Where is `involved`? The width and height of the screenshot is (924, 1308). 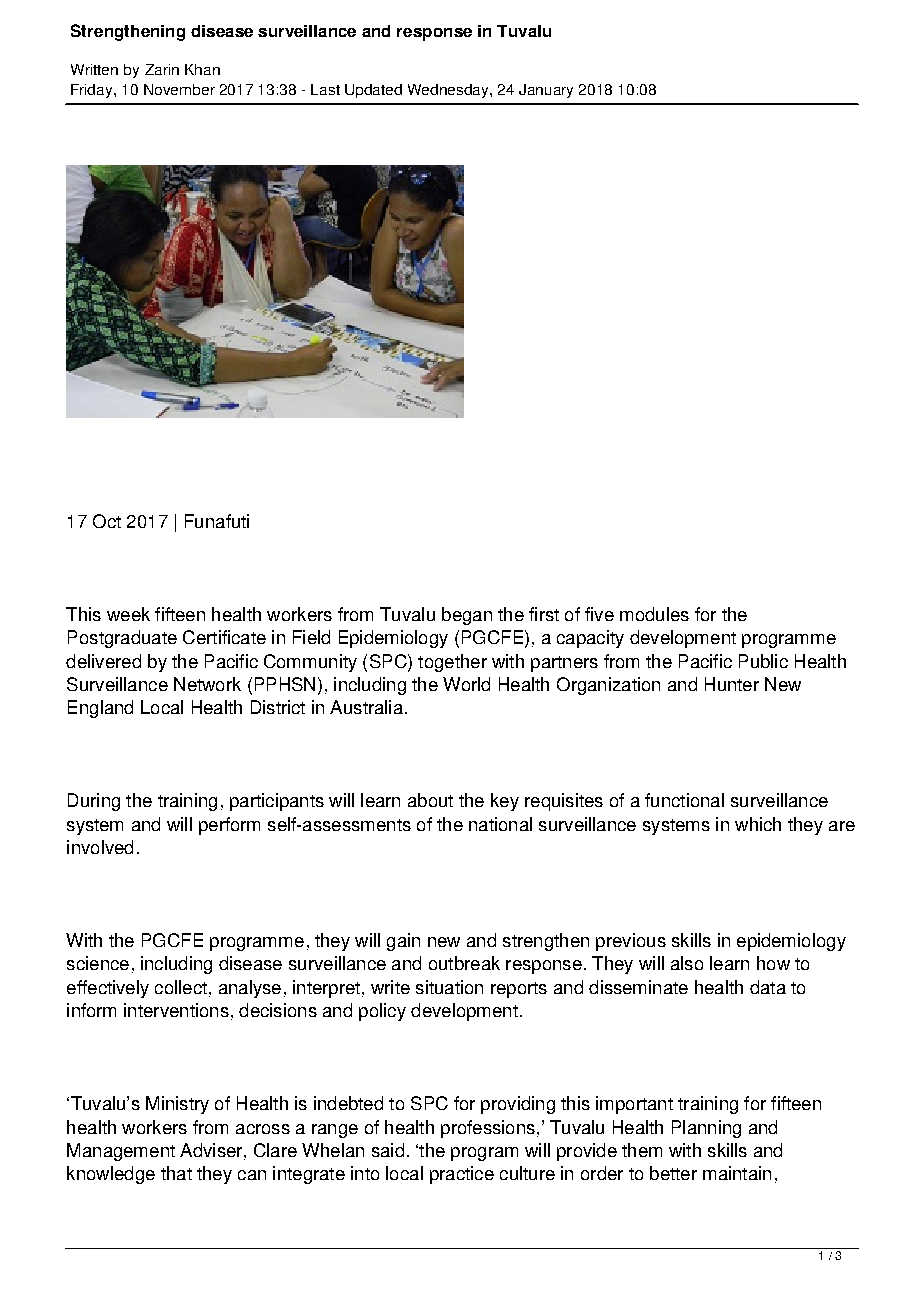
involved is located at coordinates (100, 847).
